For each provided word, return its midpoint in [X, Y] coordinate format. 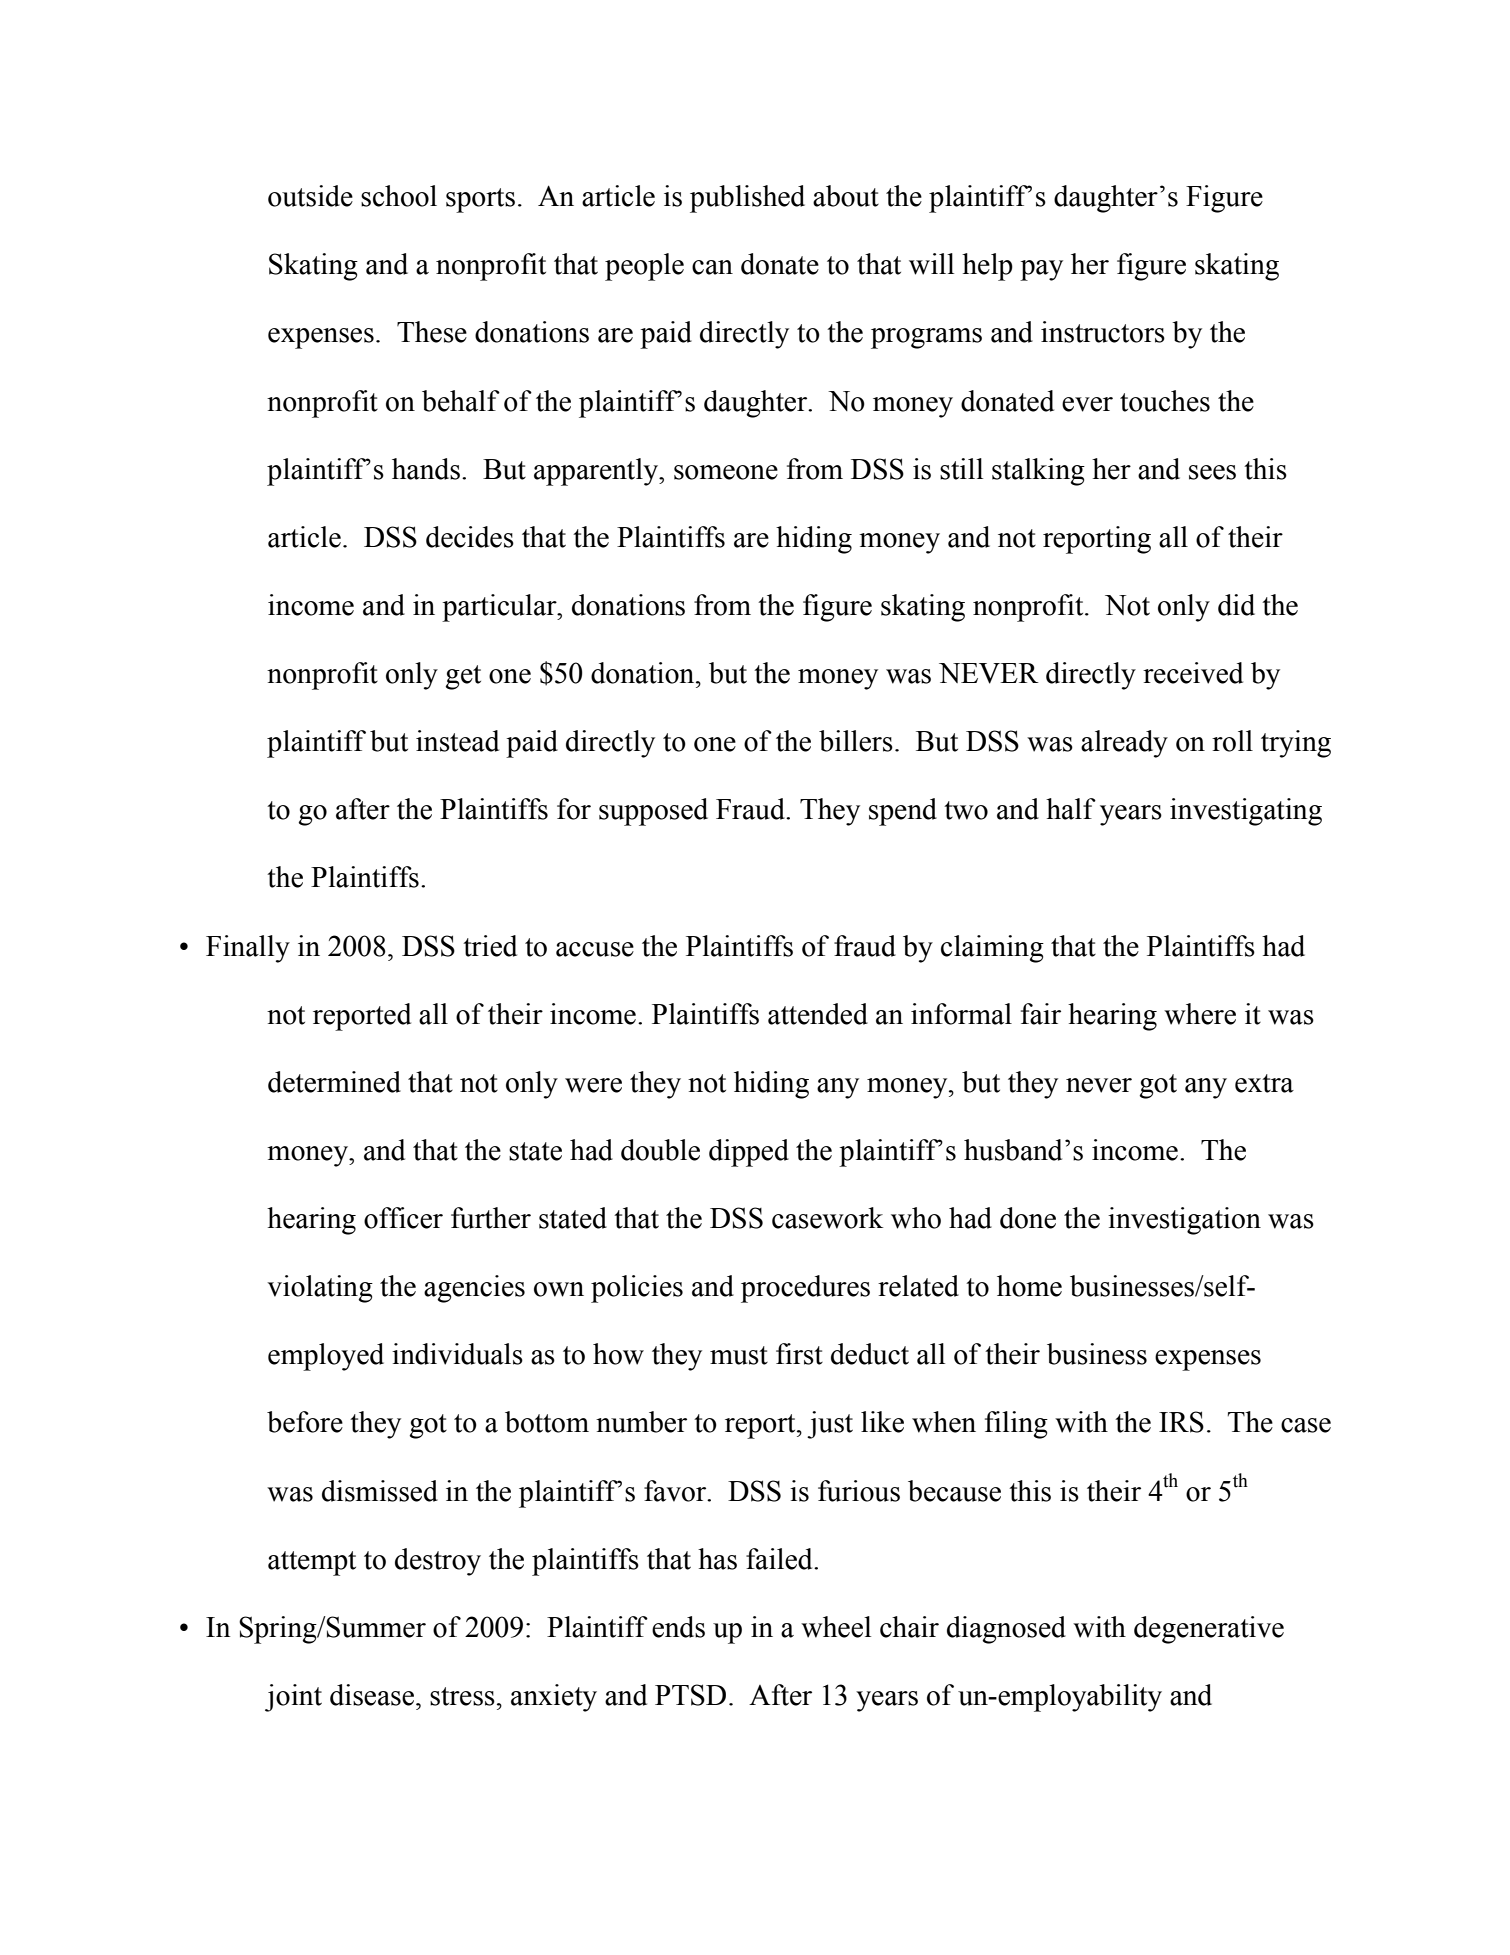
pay [1041, 270]
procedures [805, 1289]
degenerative [1209, 1630]
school [399, 196]
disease [372, 1695]
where [1200, 1014]
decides [470, 537]
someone [726, 472]
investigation [1184, 1221]
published [747, 199]
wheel [836, 1627]
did [1236, 605]
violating [320, 1289]
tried [490, 946]
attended [818, 1014]
